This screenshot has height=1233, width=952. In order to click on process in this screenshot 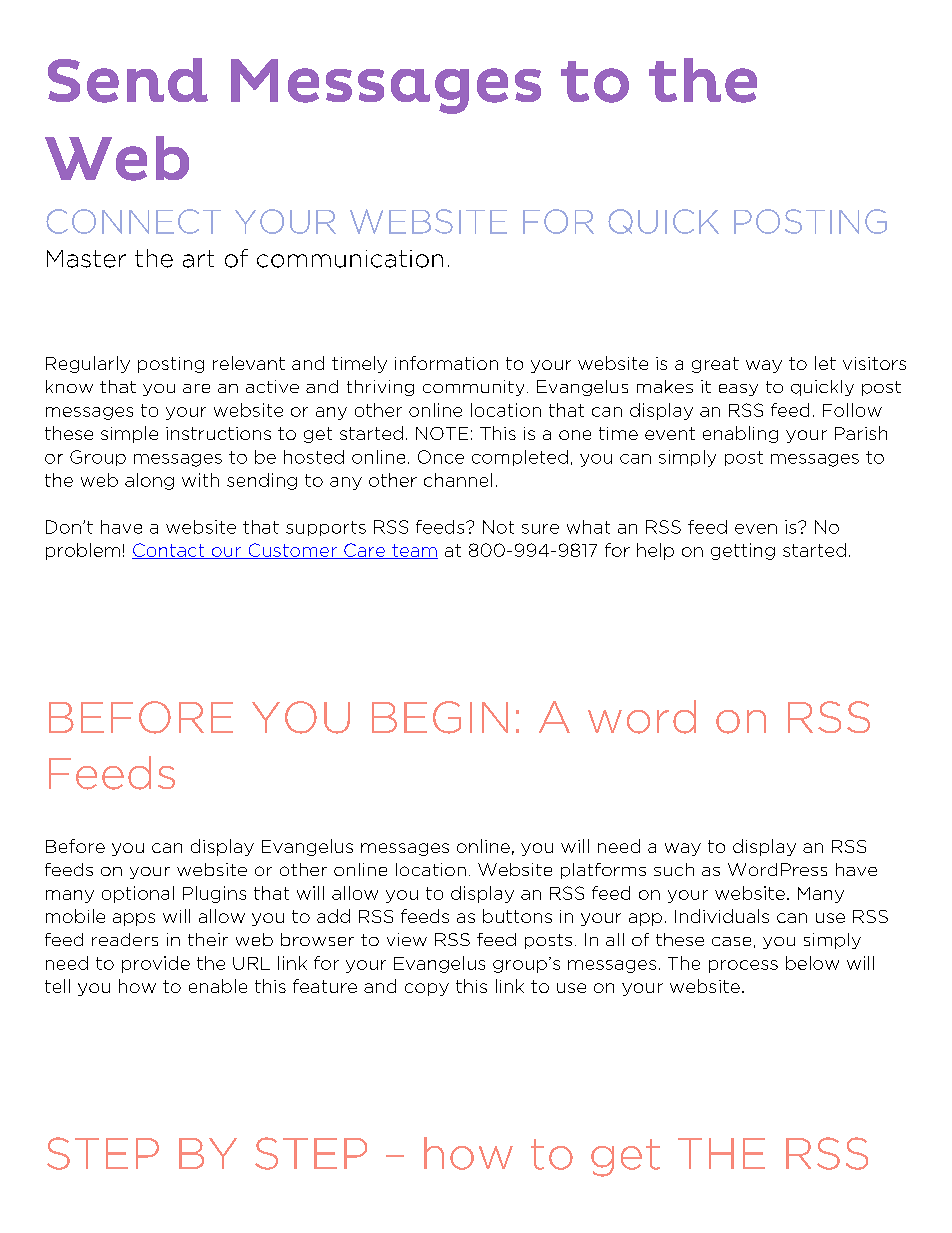, I will do `click(743, 966)`.
